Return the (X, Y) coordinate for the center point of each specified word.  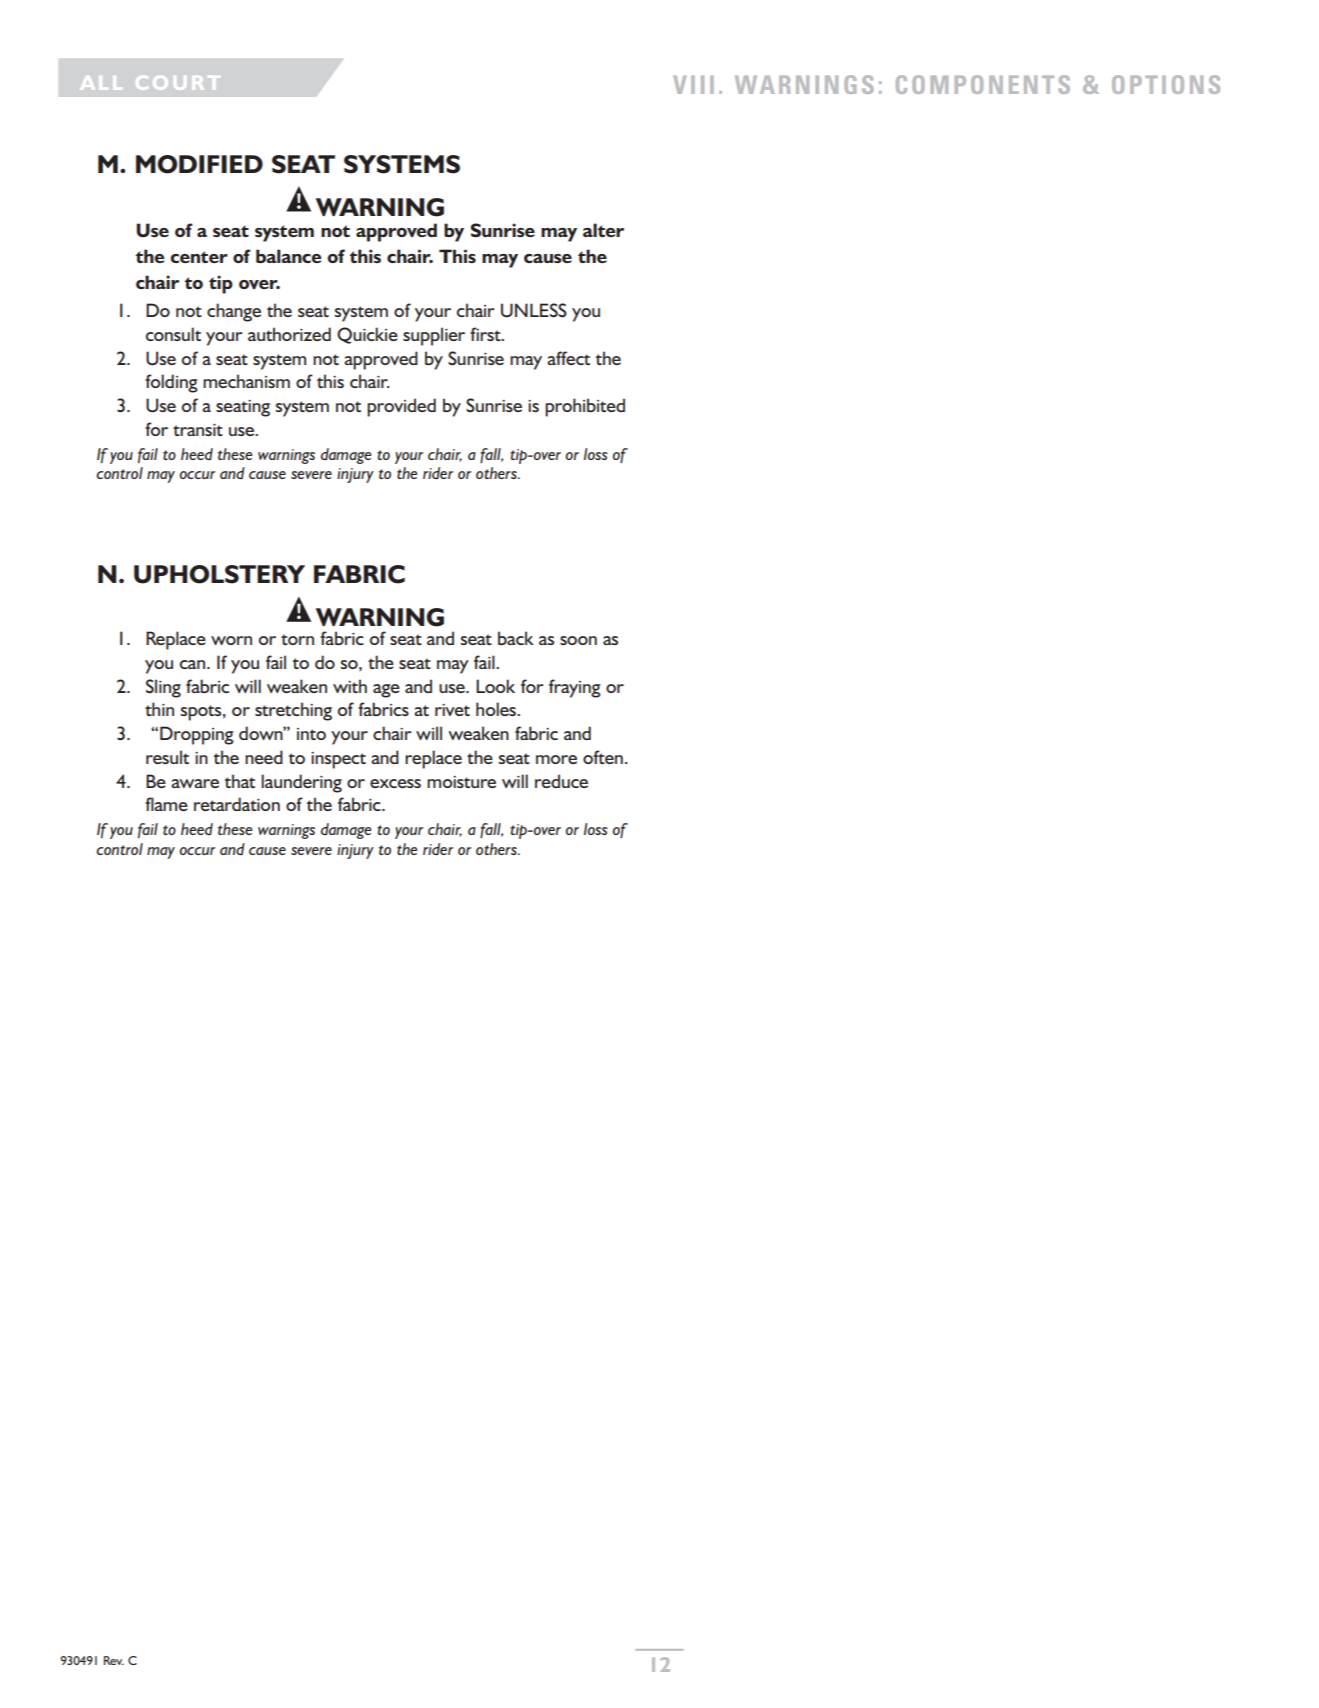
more (556, 759)
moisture (461, 782)
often (603, 757)
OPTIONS (1166, 84)
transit (198, 430)
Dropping (197, 735)
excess (395, 783)
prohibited (585, 407)
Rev (114, 1660)
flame (166, 804)
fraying (575, 688)
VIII (693, 85)
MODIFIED (199, 164)
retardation (237, 804)
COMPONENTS (983, 84)
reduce (561, 781)
